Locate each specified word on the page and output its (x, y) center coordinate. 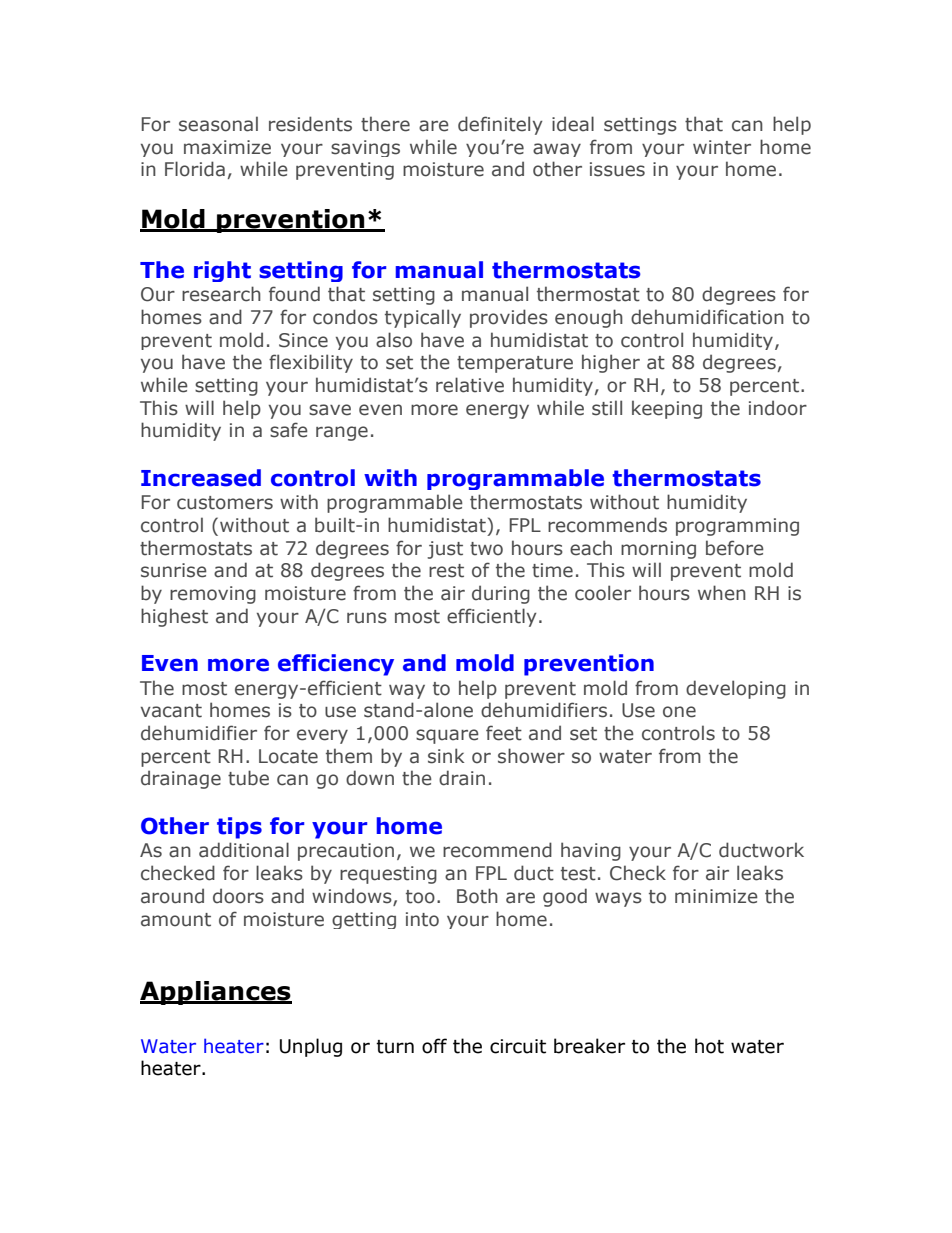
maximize (227, 147)
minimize (716, 896)
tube (248, 778)
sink (446, 756)
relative (470, 385)
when (722, 593)
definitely (500, 125)
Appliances (216, 993)
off (434, 1046)
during (501, 594)
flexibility (311, 363)
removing (213, 595)
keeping (667, 409)
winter (722, 147)
